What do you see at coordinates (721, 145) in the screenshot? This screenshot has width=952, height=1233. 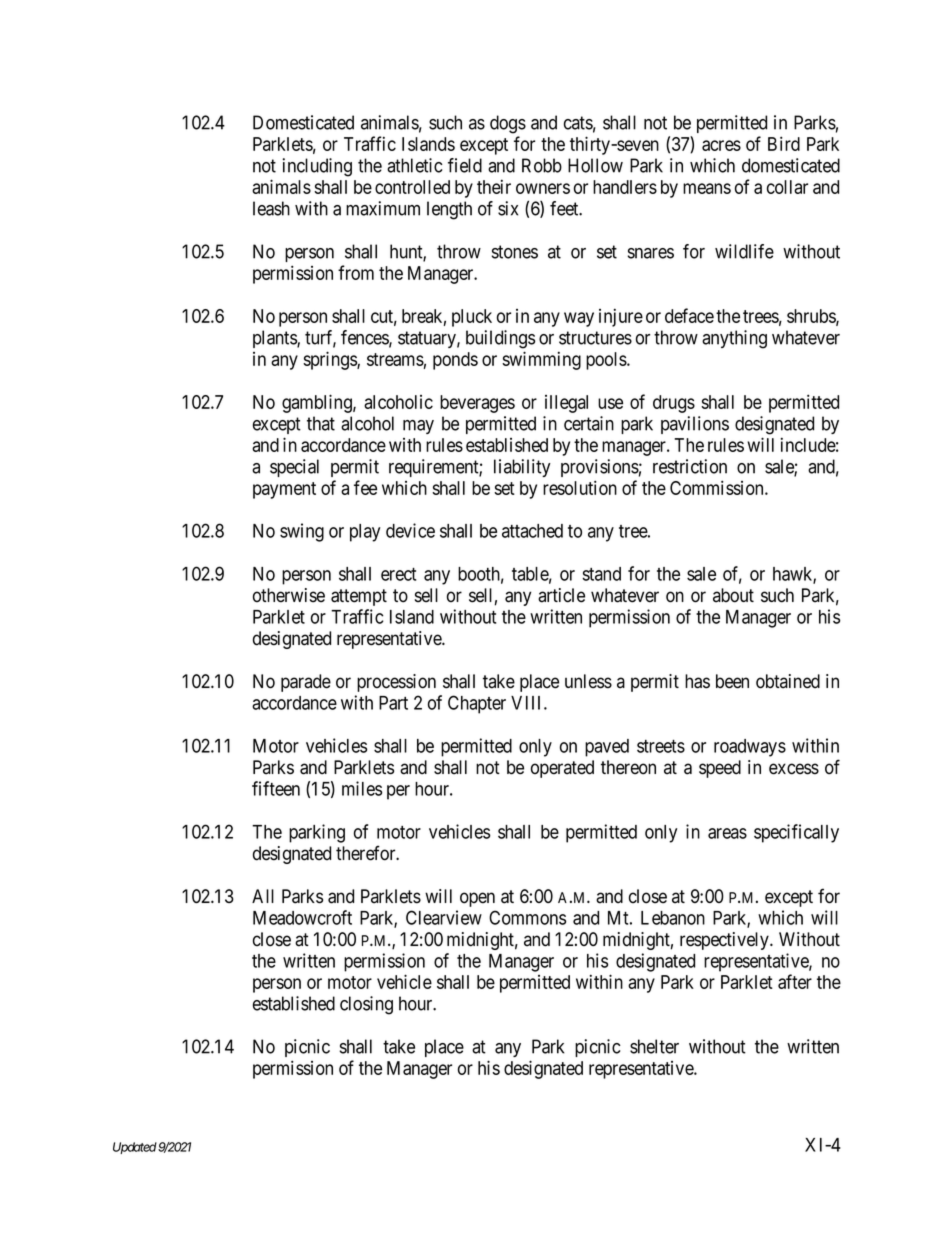 I see `acres` at bounding box center [721, 145].
